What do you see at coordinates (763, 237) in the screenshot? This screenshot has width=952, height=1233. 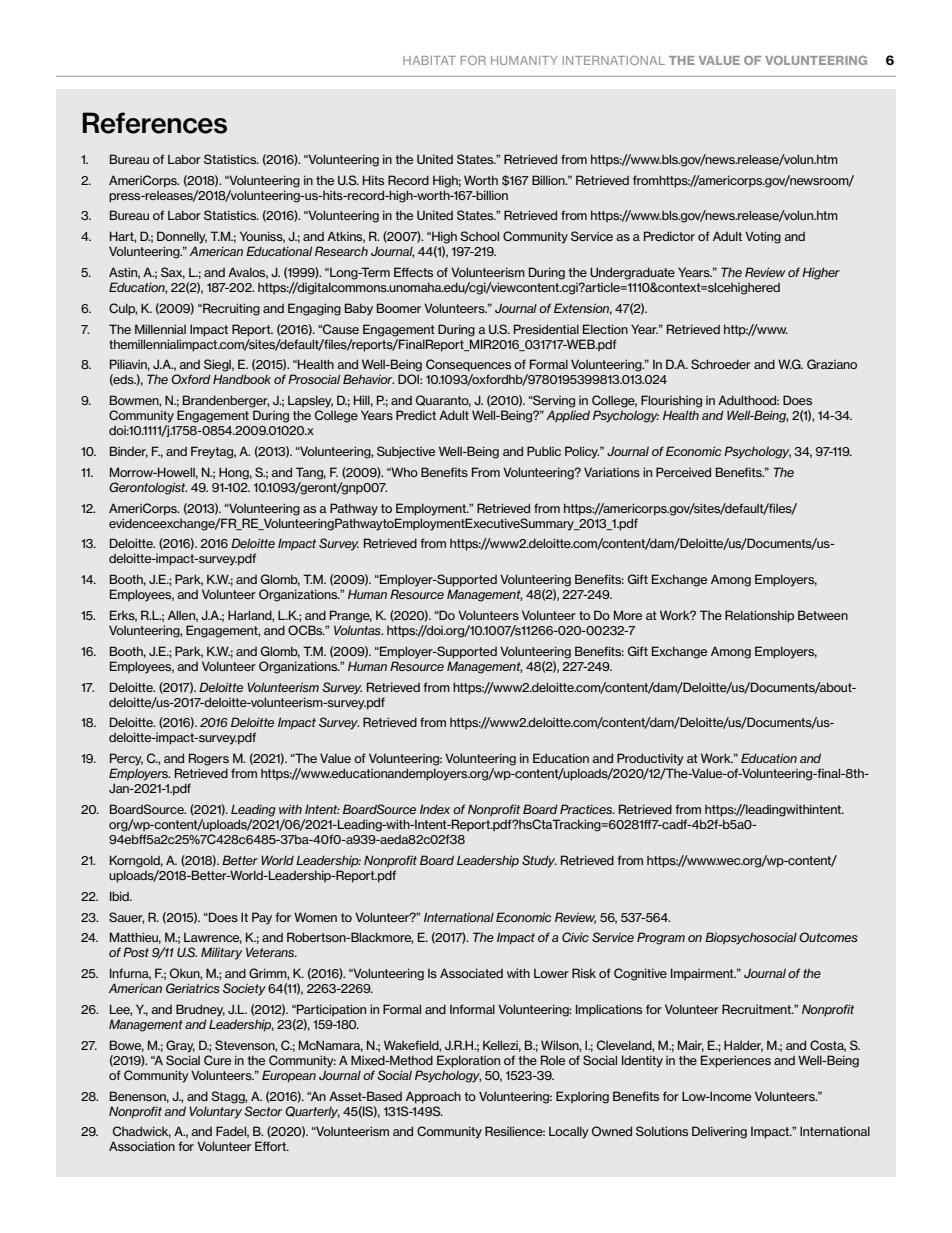 I see `Voting` at bounding box center [763, 237].
